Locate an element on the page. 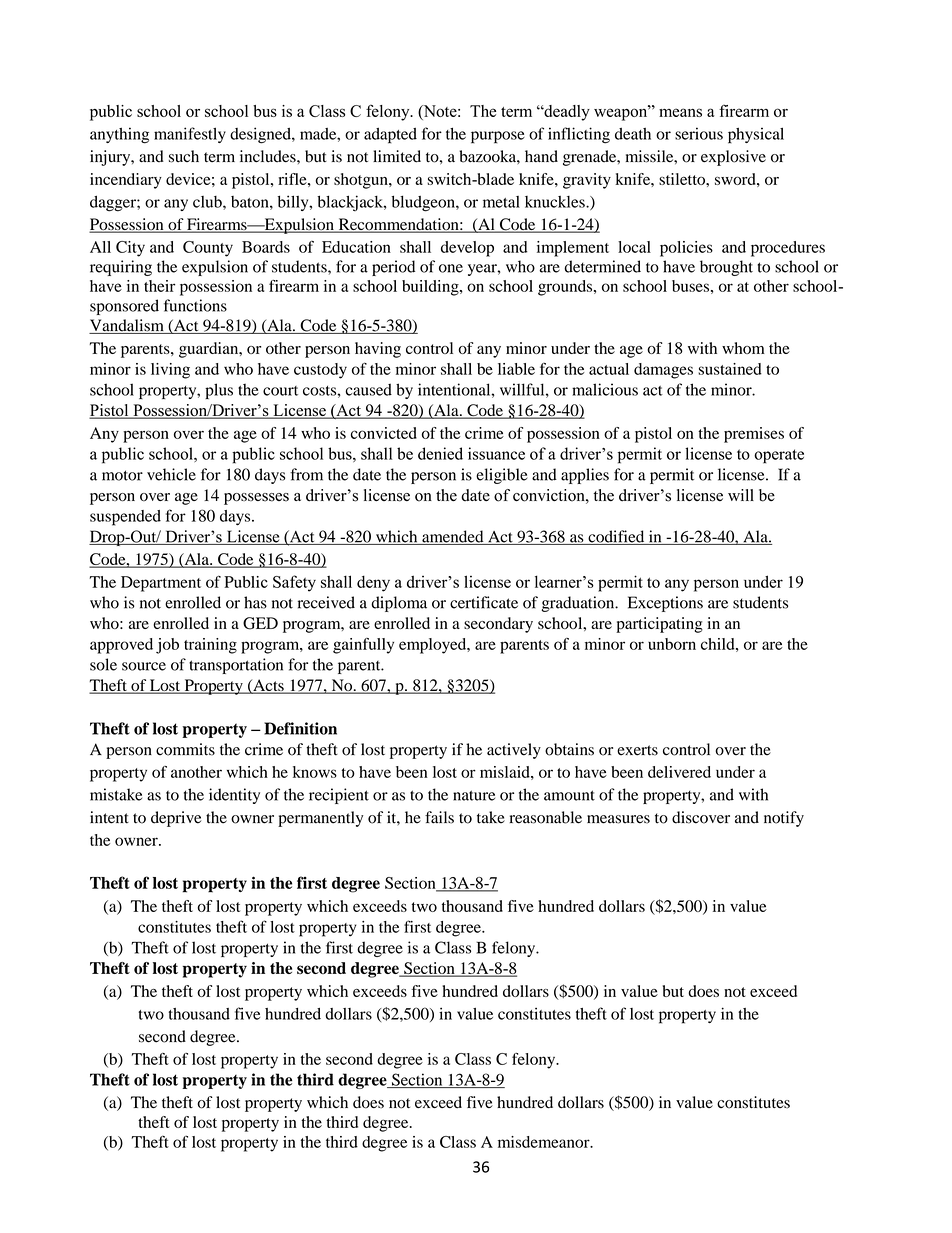  vehicle is located at coordinates (171, 474).
